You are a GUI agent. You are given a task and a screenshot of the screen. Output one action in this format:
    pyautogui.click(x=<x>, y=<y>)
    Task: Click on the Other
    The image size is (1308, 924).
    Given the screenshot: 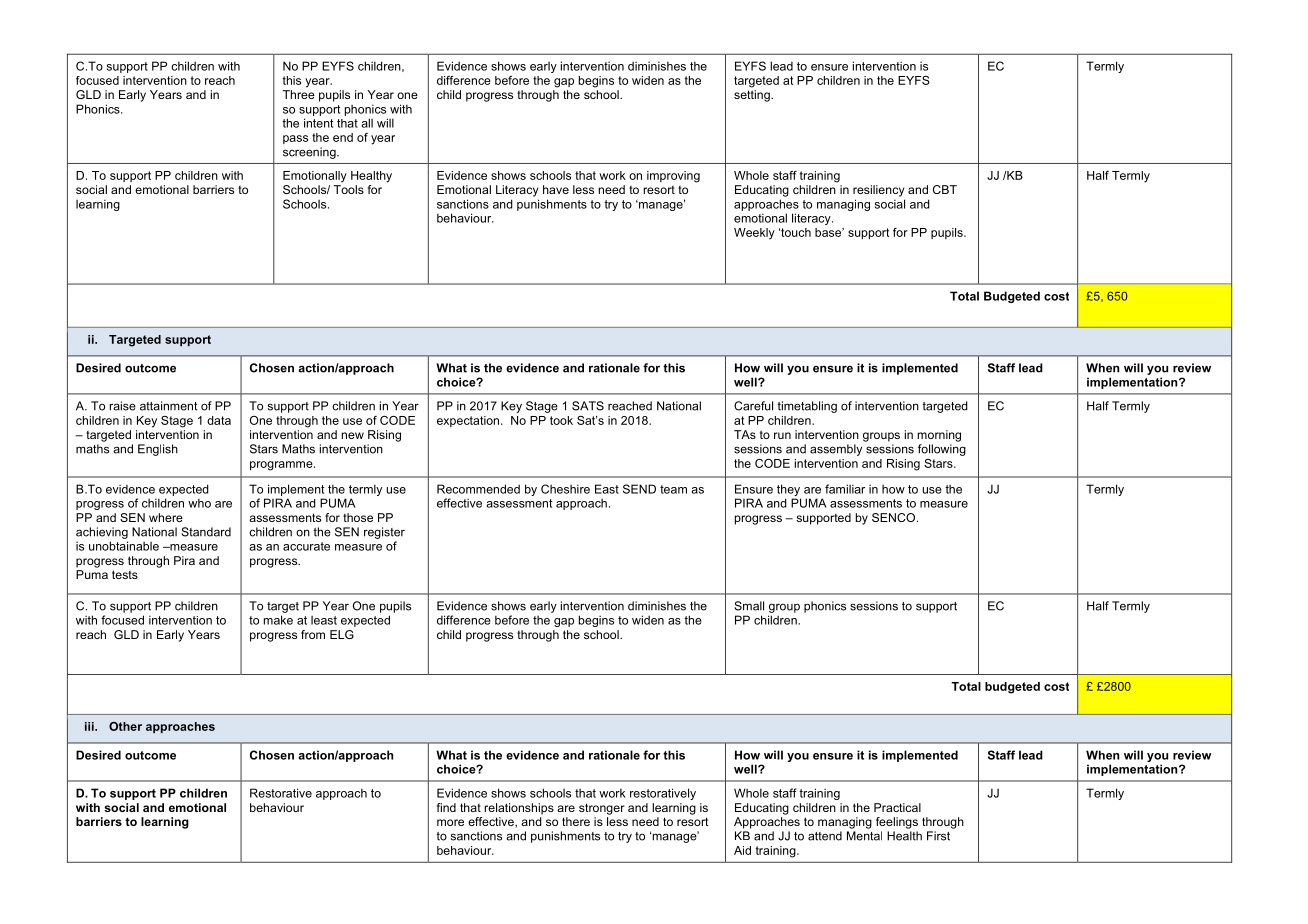 What is the action you would take?
    pyautogui.click(x=125, y=726)
